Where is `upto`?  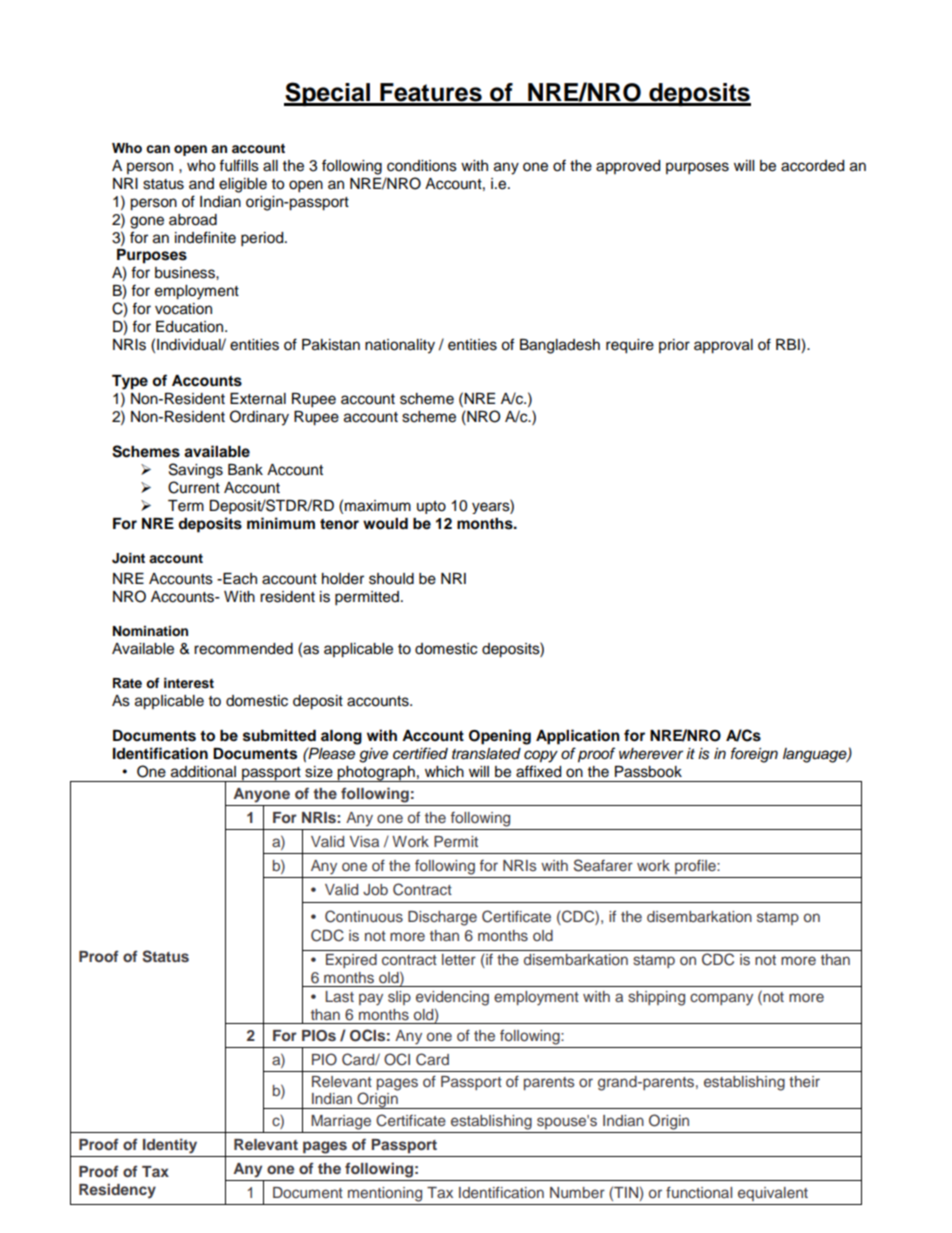
upto is located at coordinates (431, 507).
